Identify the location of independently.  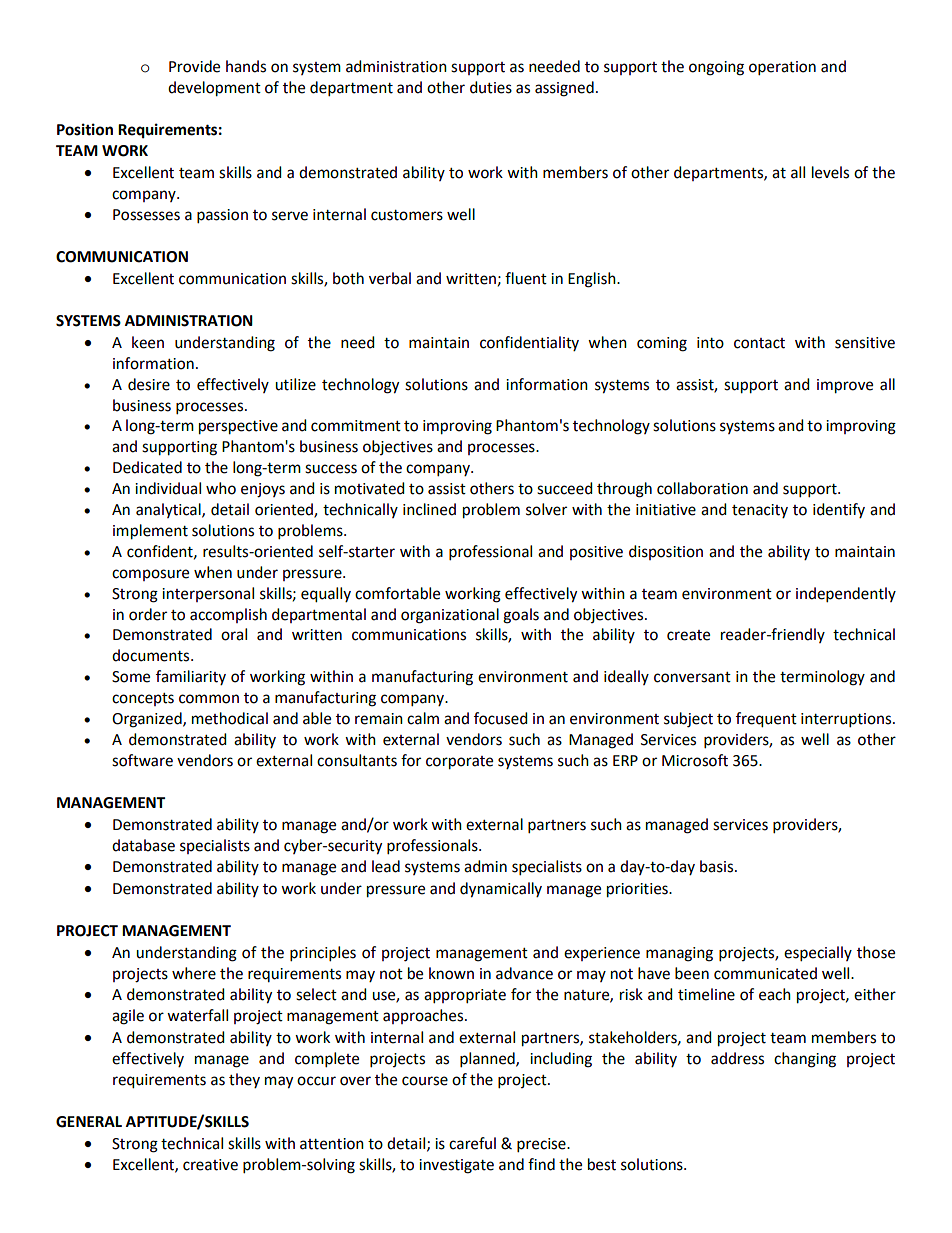
(846, 595).
